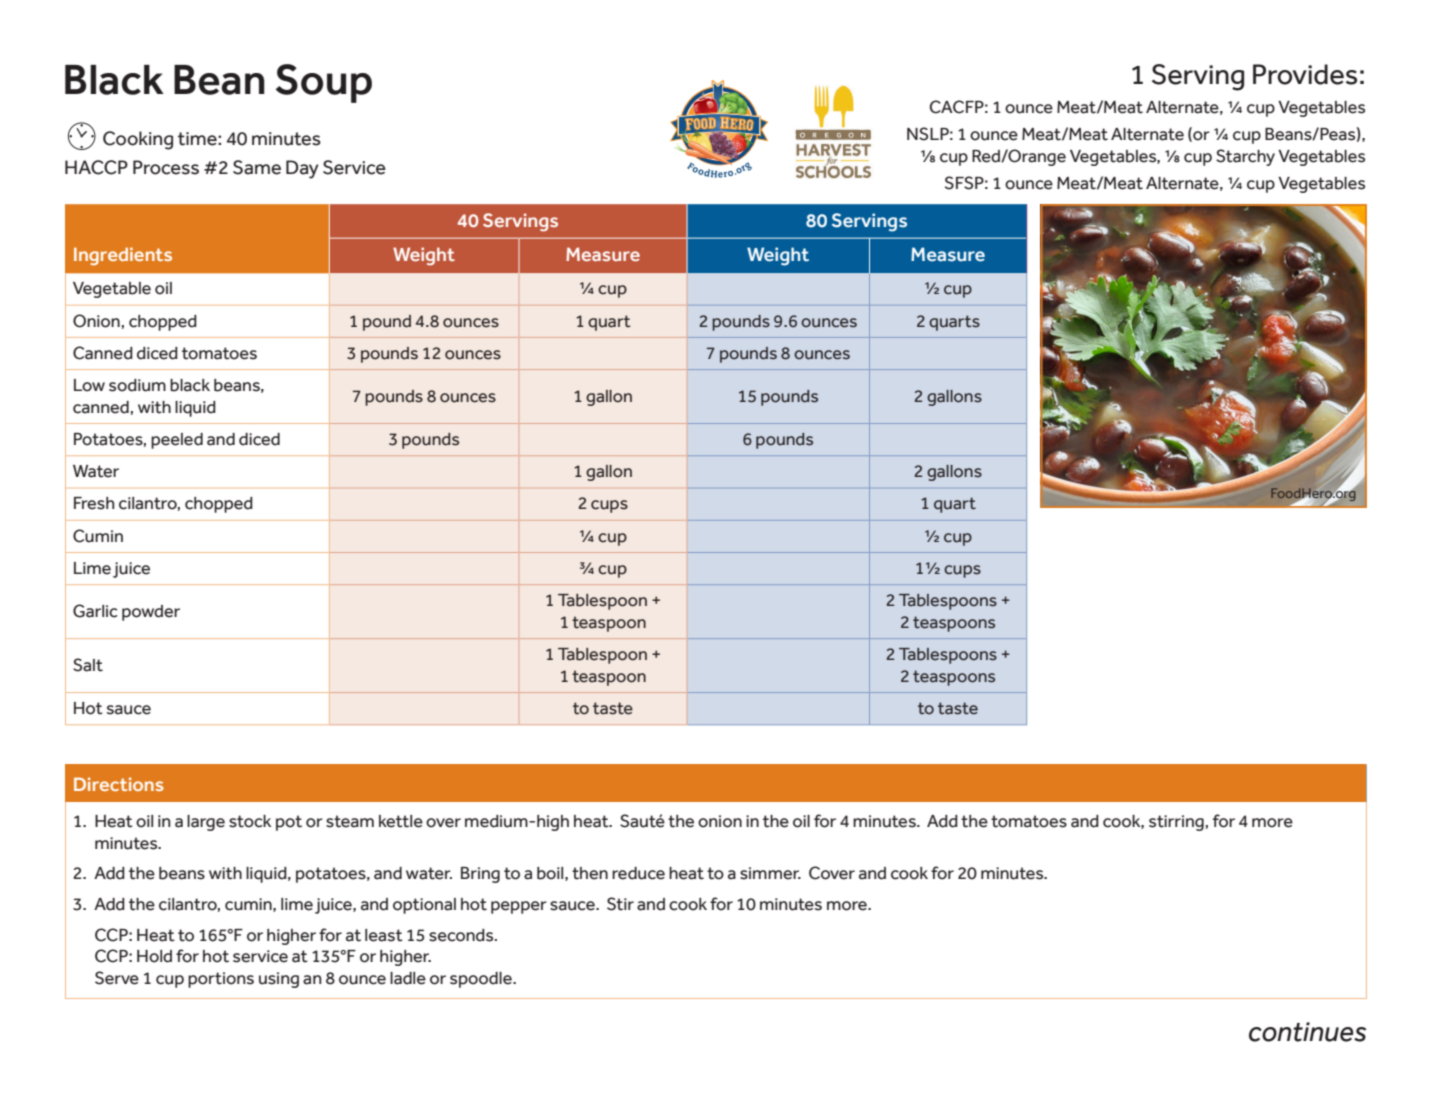 The width and height of the screenshot is (1431, 1106). Describe the element at coordinates (638, 873) in the screenshot. I see `reduce` at that location.
